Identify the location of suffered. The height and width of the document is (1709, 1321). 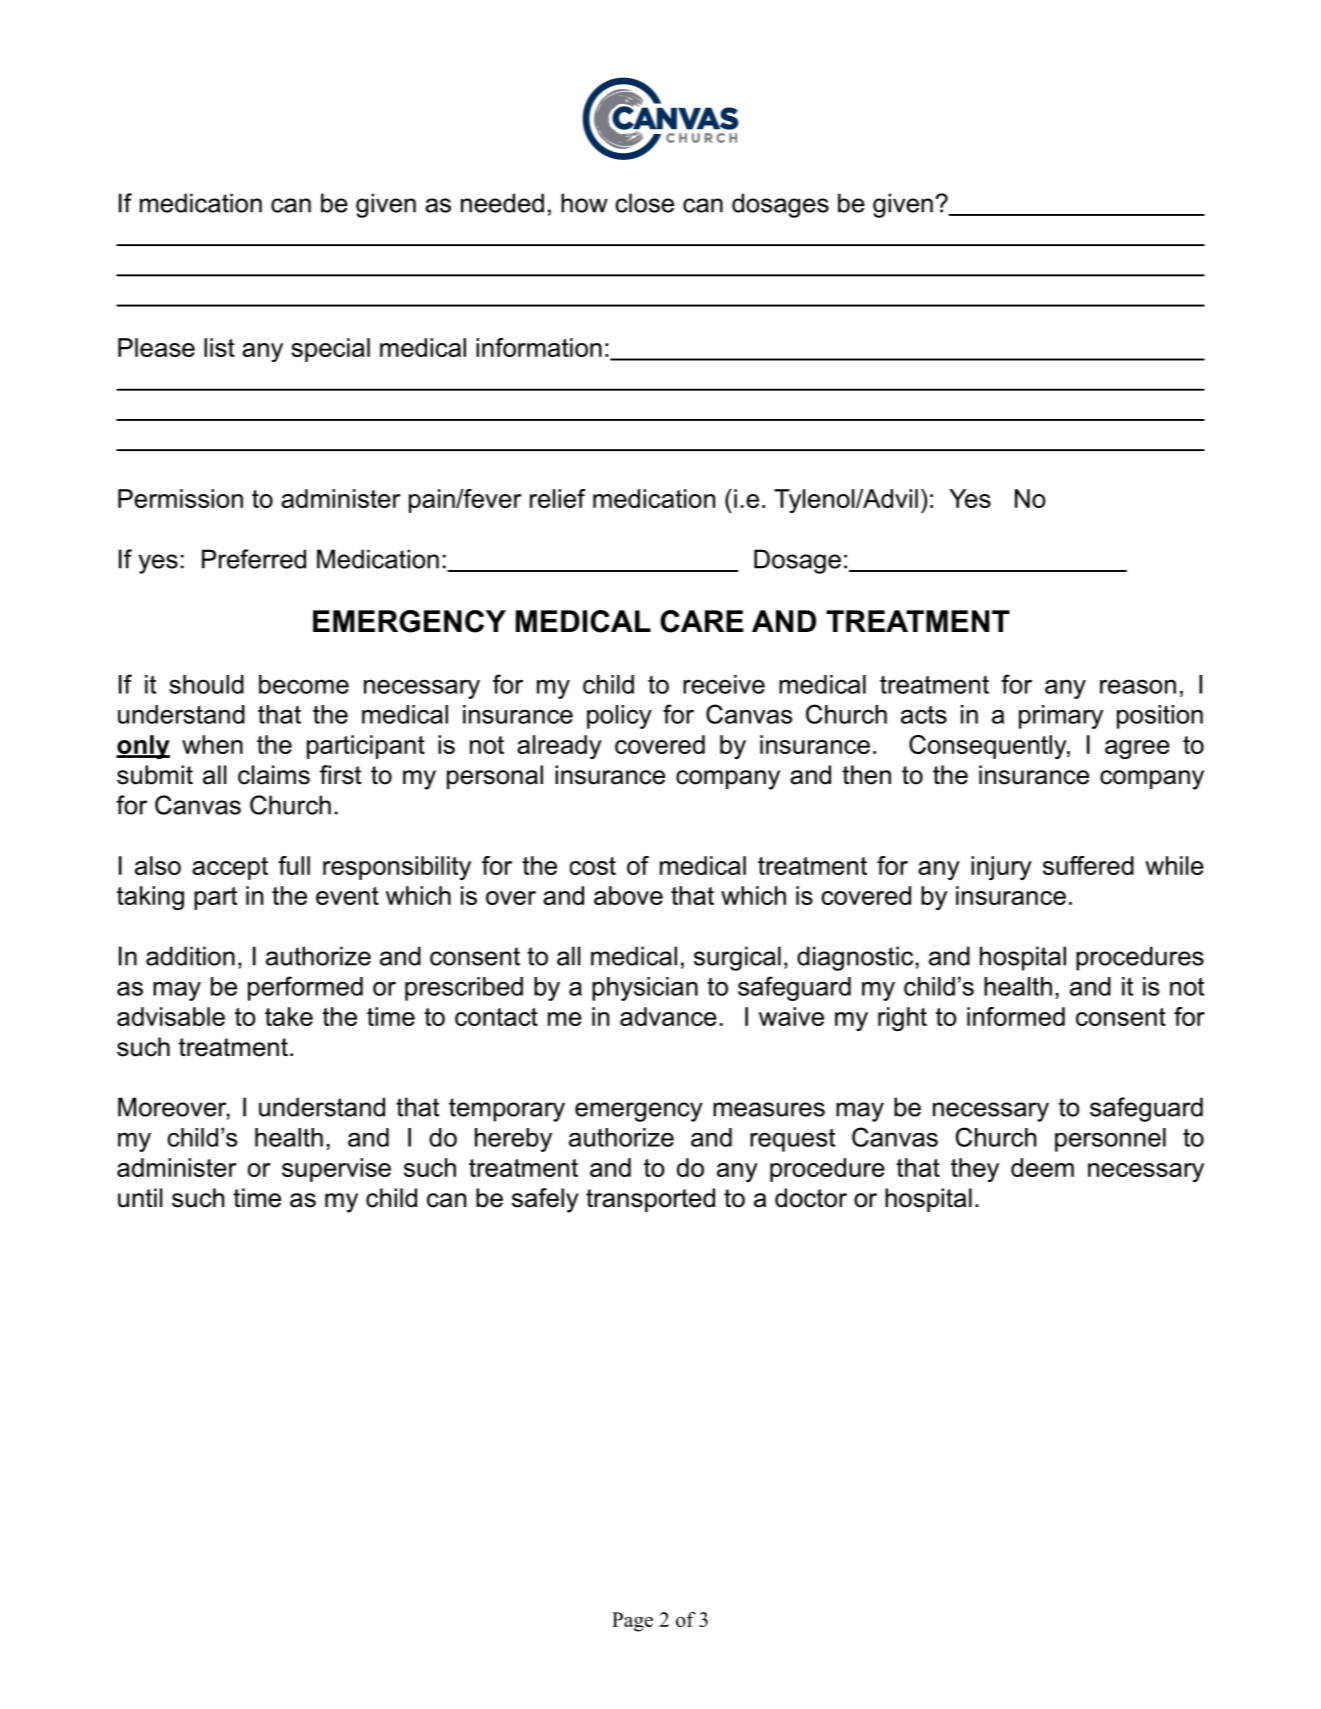
(1088, 865).
